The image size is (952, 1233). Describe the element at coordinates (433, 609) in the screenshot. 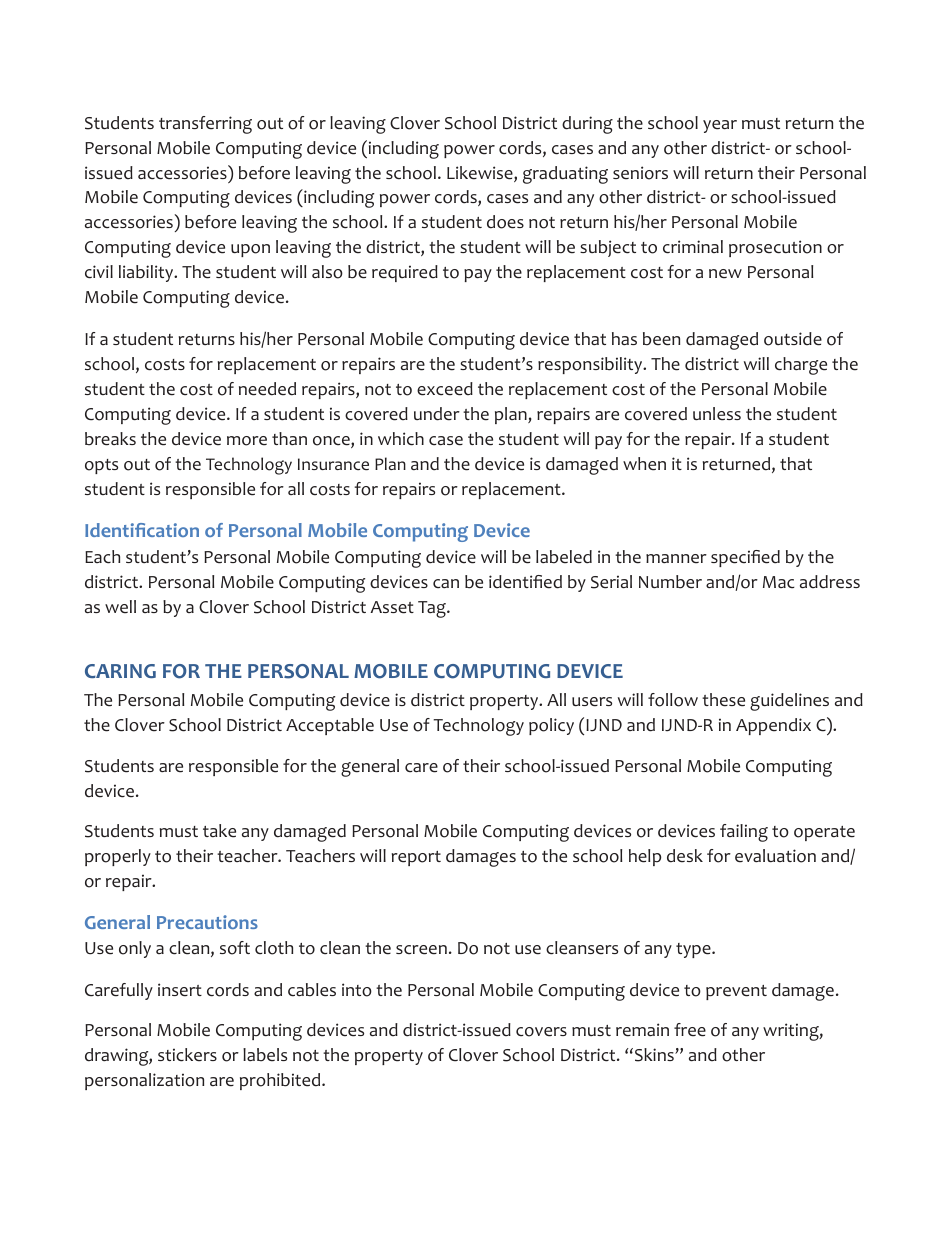

I see `Tag` at that location.
